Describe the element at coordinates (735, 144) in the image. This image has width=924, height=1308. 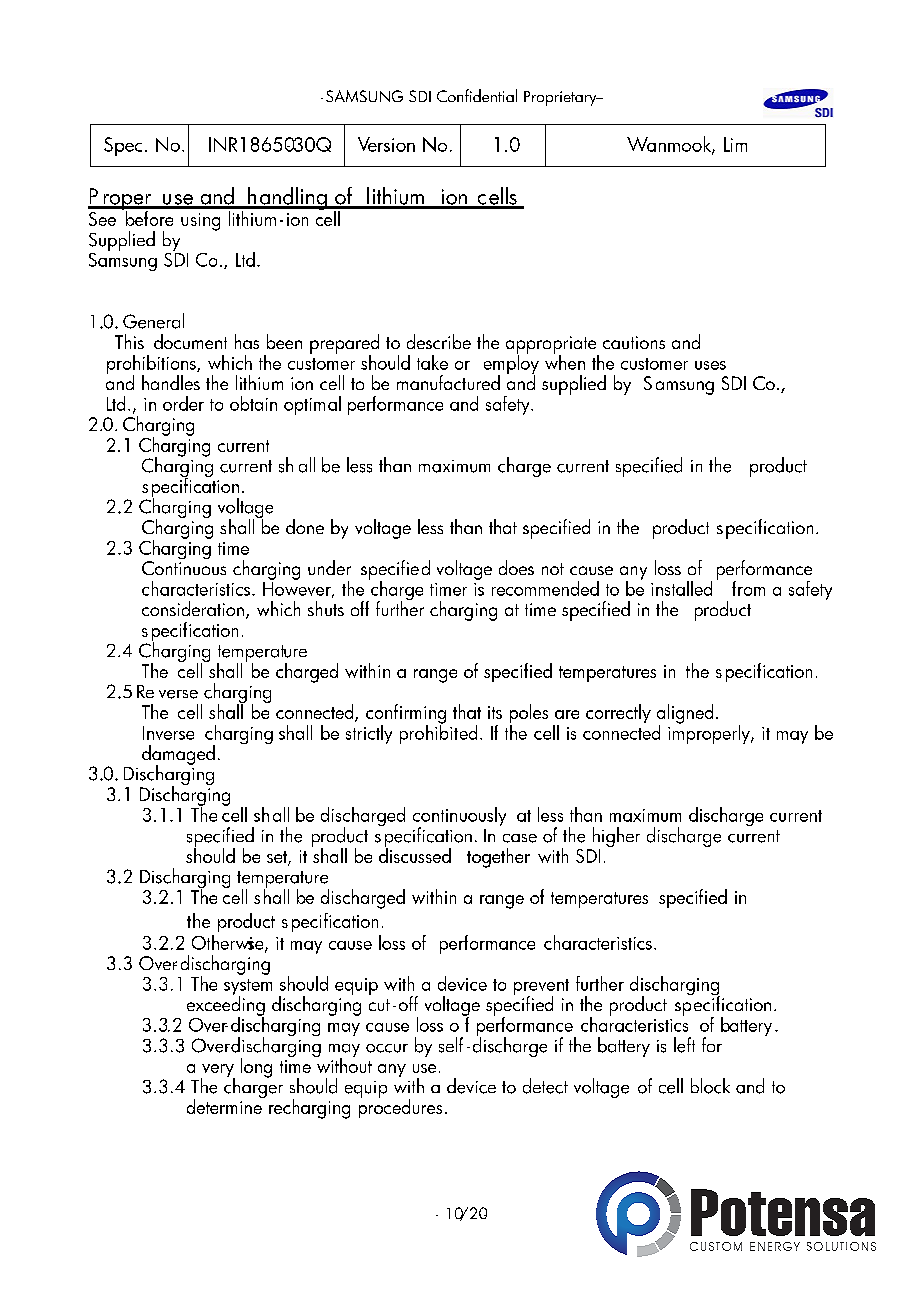
I see `Lim` at that location.
